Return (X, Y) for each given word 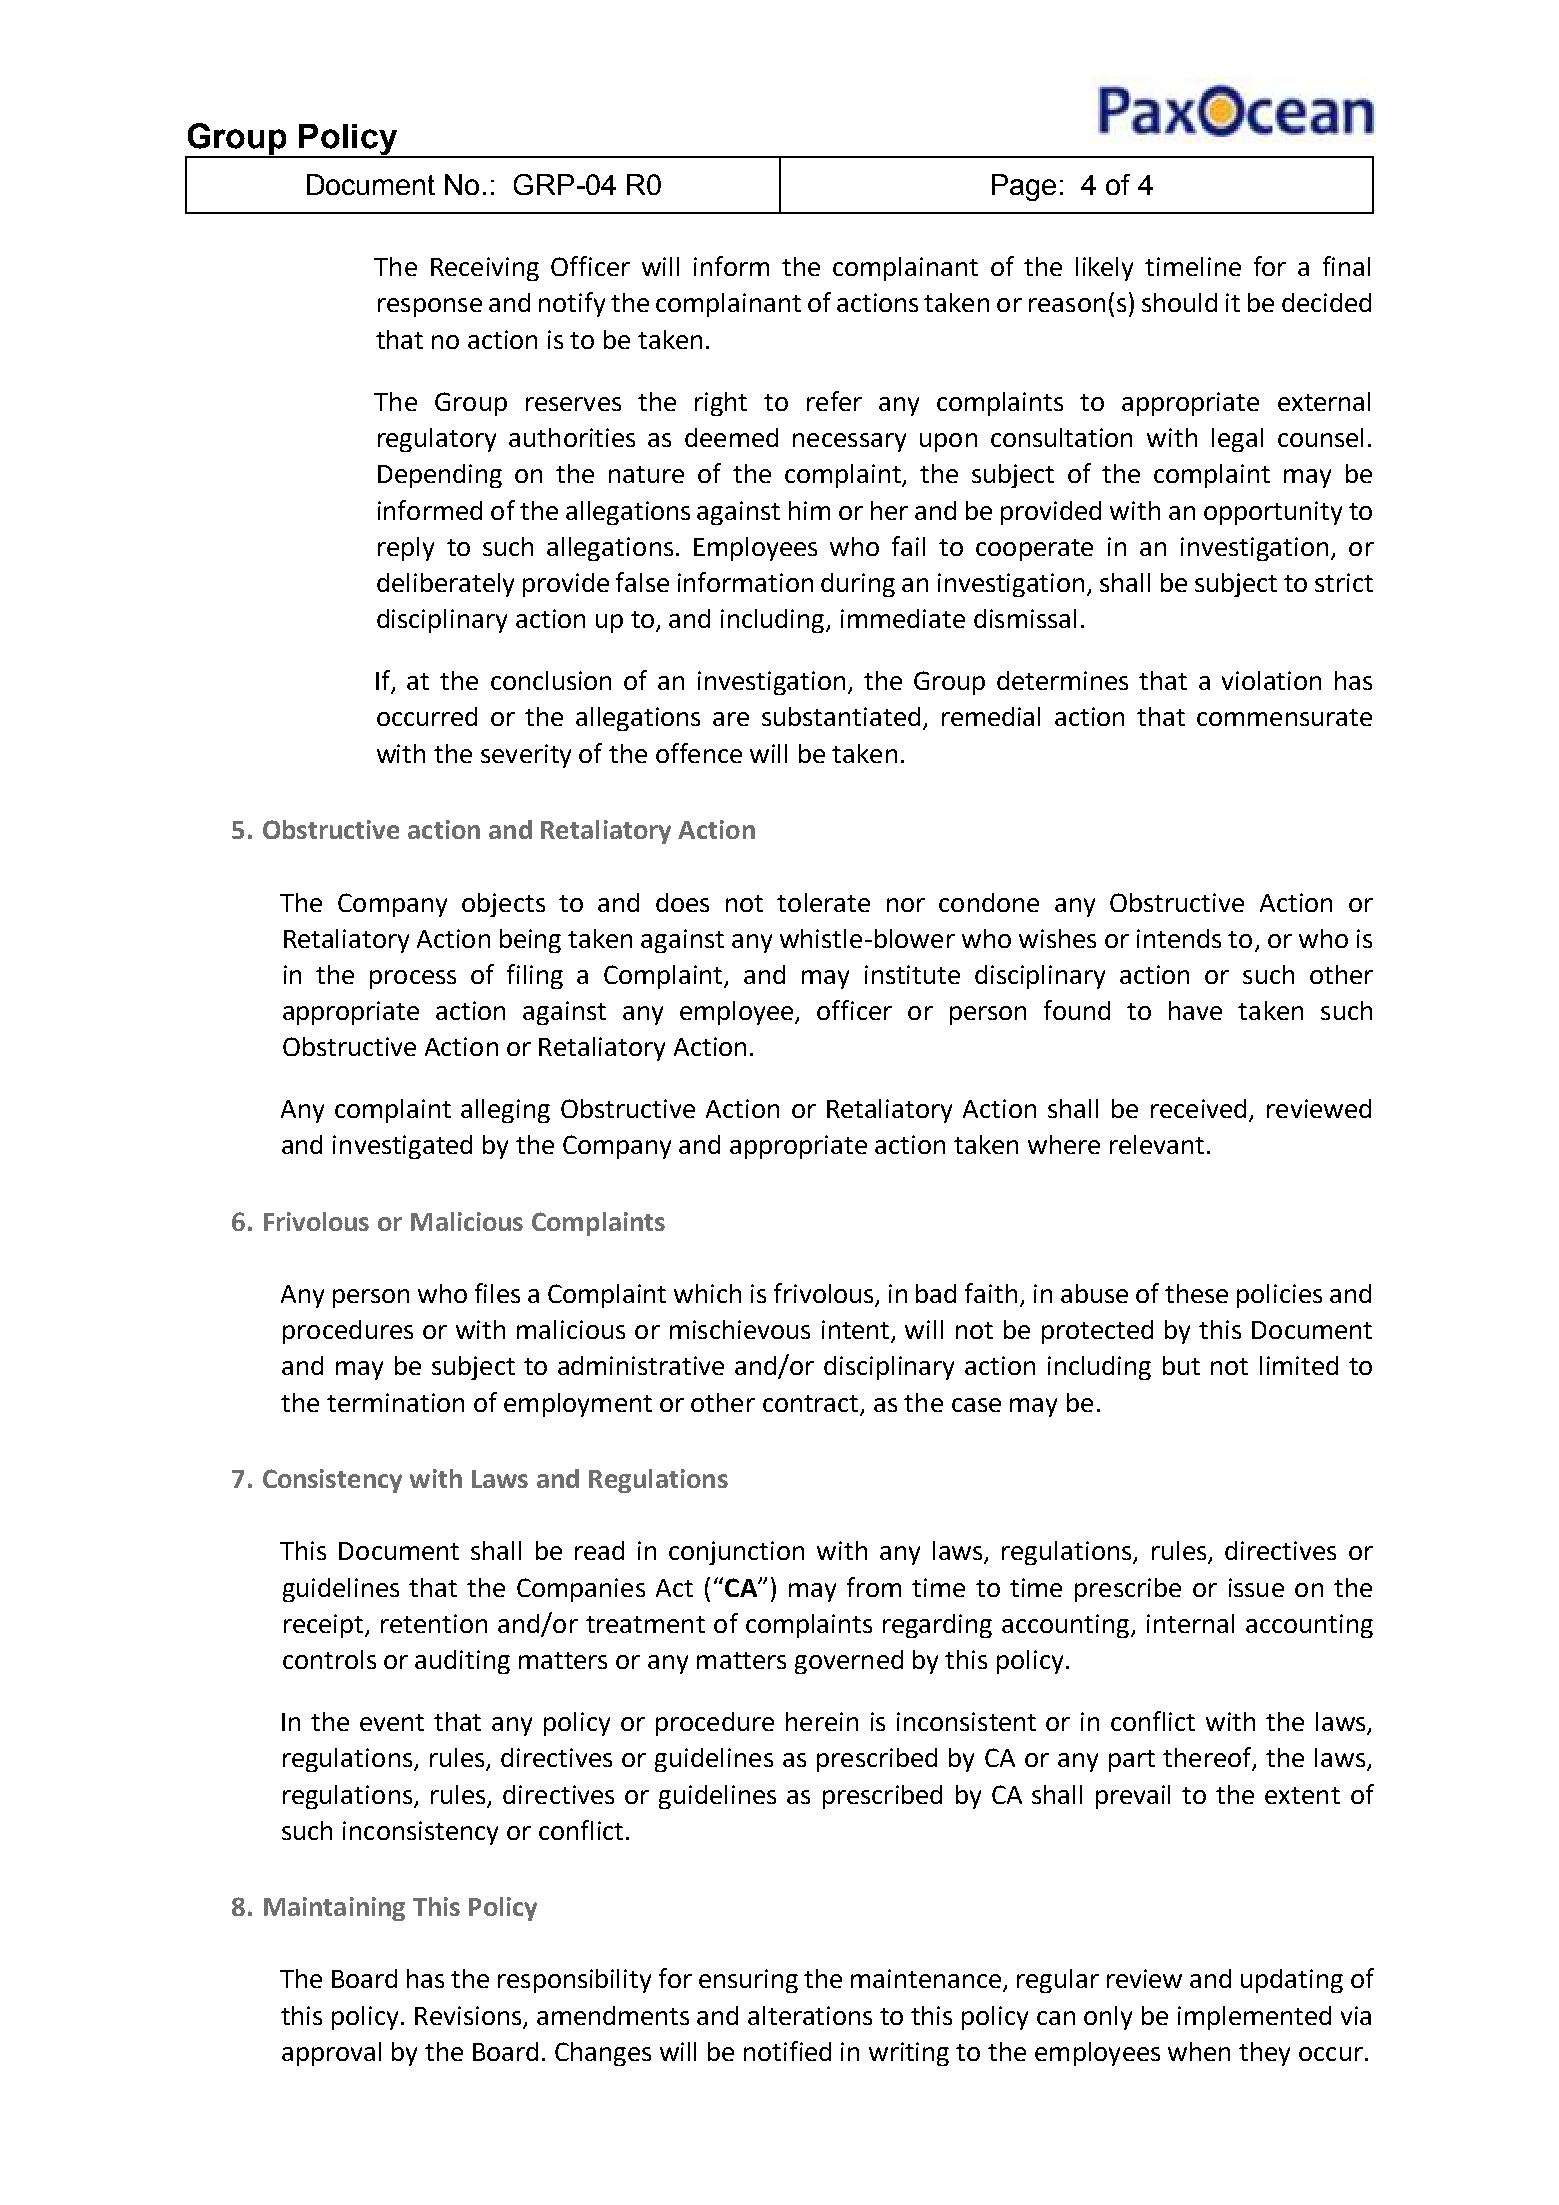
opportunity (1273, 513)
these (1196, 1293)
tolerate (823, 902)
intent (857, 1331)
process (413, 979)
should (1179, 302)
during (858, 585)
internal (1190, 1623)
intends (1179, 938)
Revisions (468, 2015)
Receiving (485, 269)
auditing (462, 1662)
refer (834, 401)
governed (849, 1662)
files (497, 1293)
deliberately (445, 585)
